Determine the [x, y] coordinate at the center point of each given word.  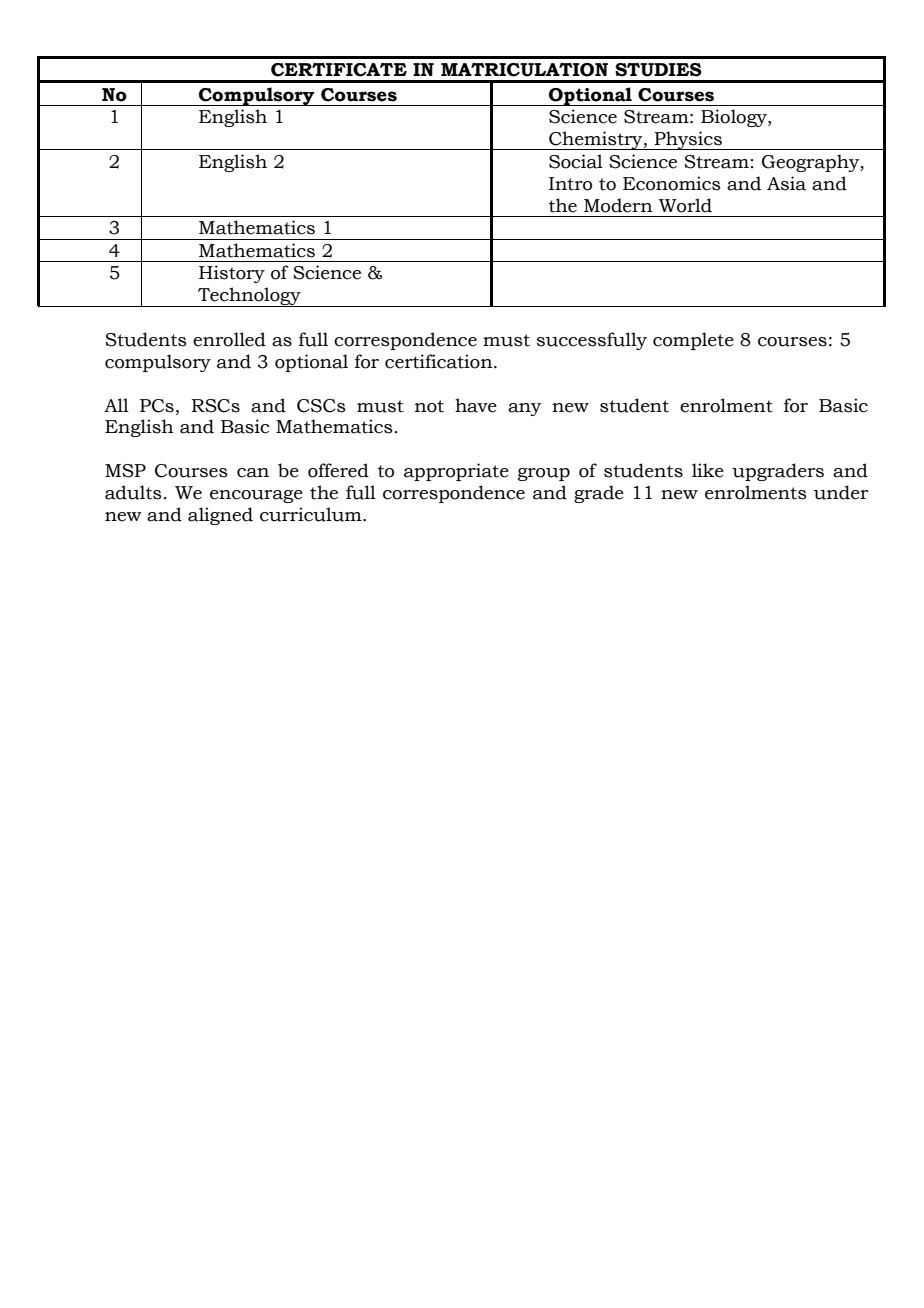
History [232, 274]
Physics [688, 140]
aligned [220, 516]
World [685, 205]
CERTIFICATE [339, 70]
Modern [618, 205]
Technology [249, 297]
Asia [786, 183]
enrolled [229, 339]
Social [576, 161]
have [476, 405]
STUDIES [658, 70]
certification [440, 361]
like [708, 470]
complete [693, 341]
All [116, 405]
